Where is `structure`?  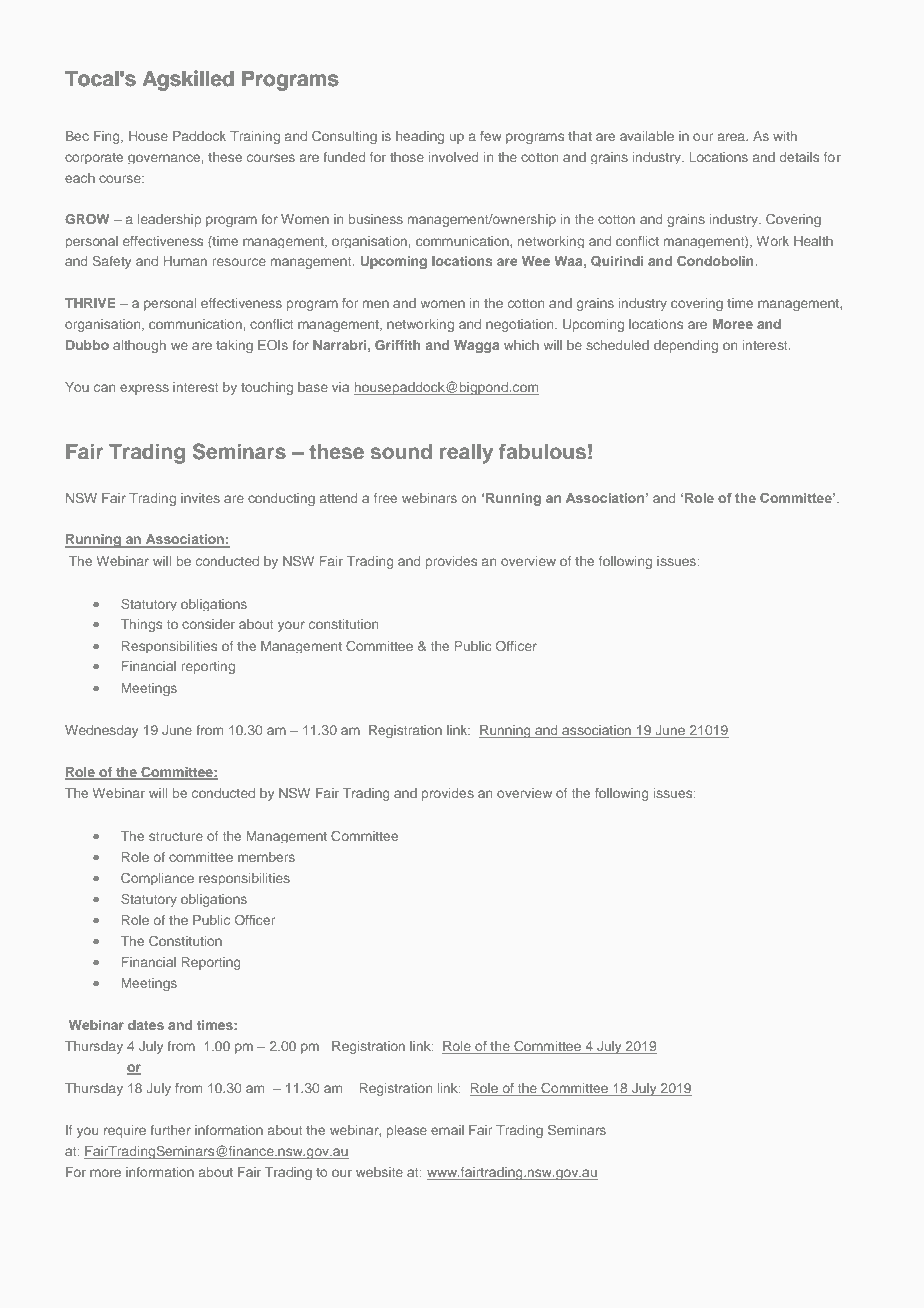 structure is located at coordinates (176, 836).
